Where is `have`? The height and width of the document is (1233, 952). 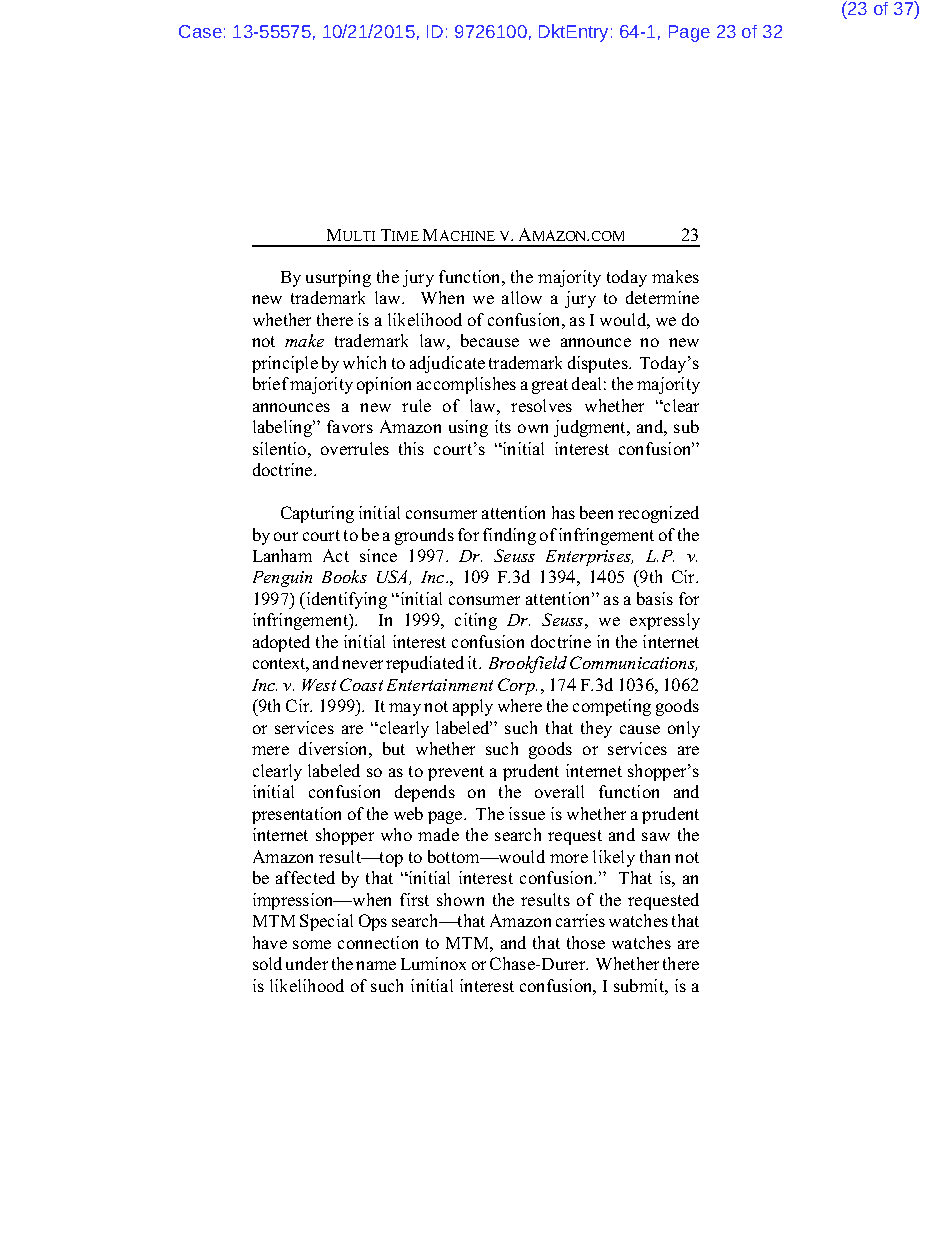
have is located at coordinates (270, 942).
